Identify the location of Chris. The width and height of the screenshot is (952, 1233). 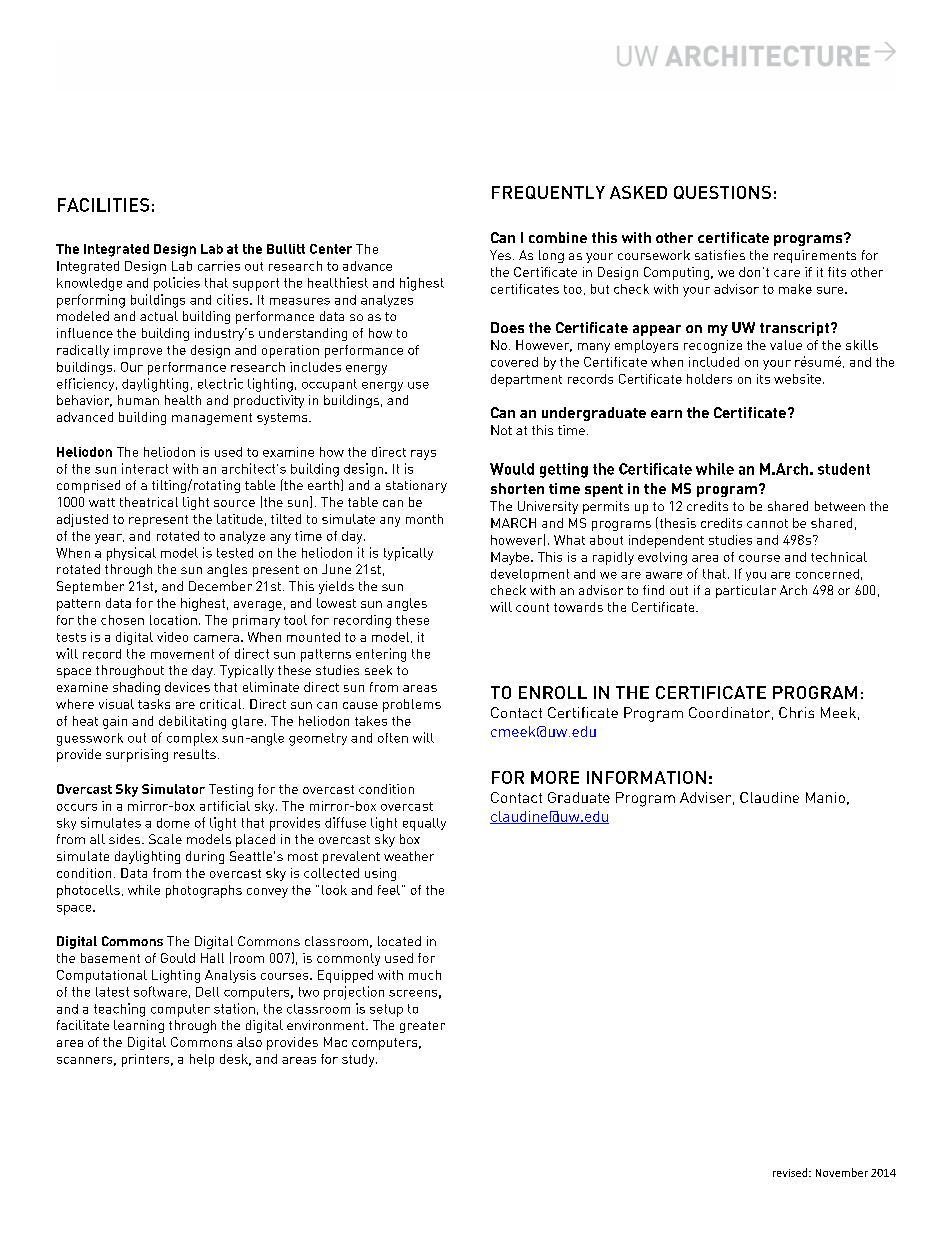
(796, 712).
